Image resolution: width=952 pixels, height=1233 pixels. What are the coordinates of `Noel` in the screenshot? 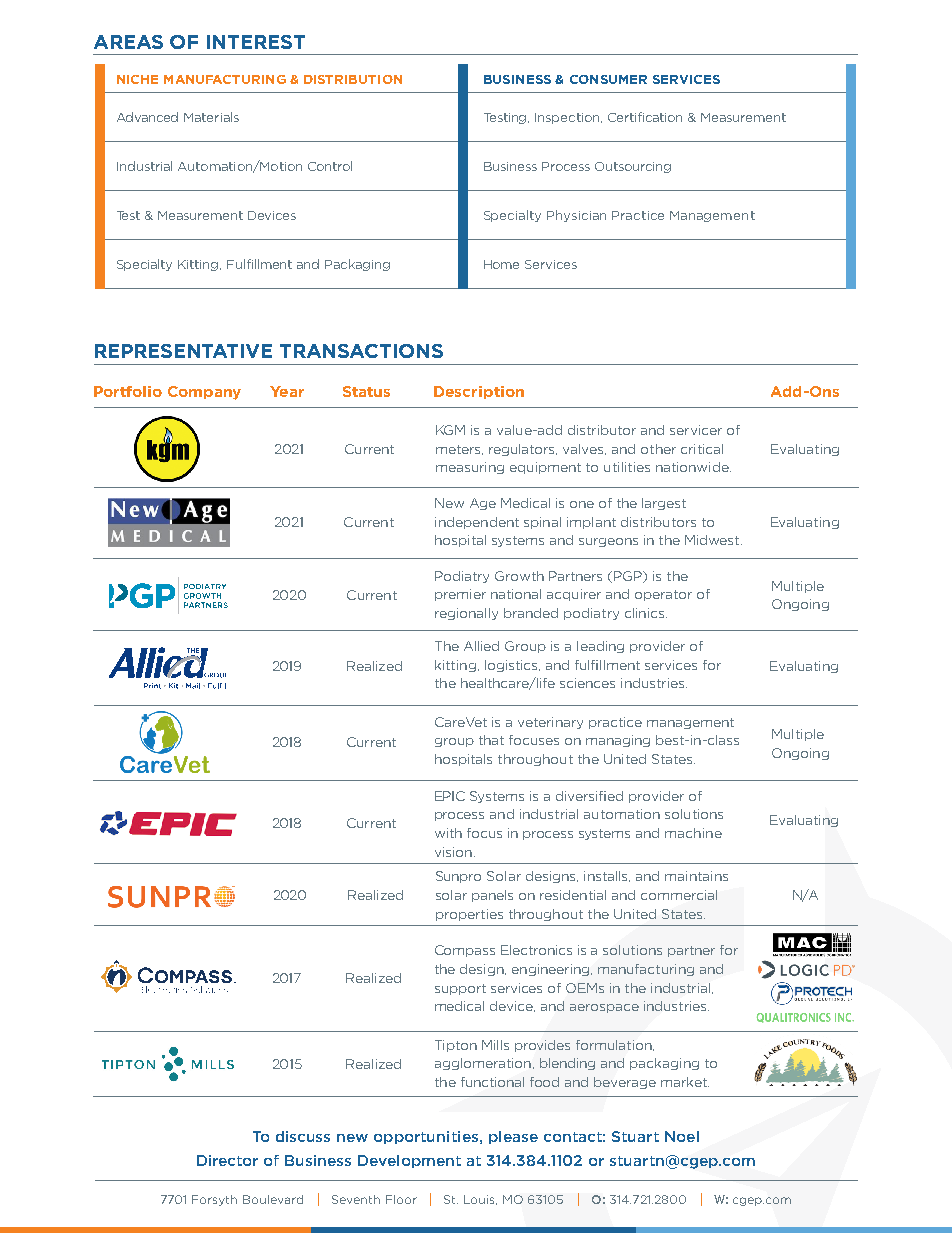 It's located at (682, 1136).
